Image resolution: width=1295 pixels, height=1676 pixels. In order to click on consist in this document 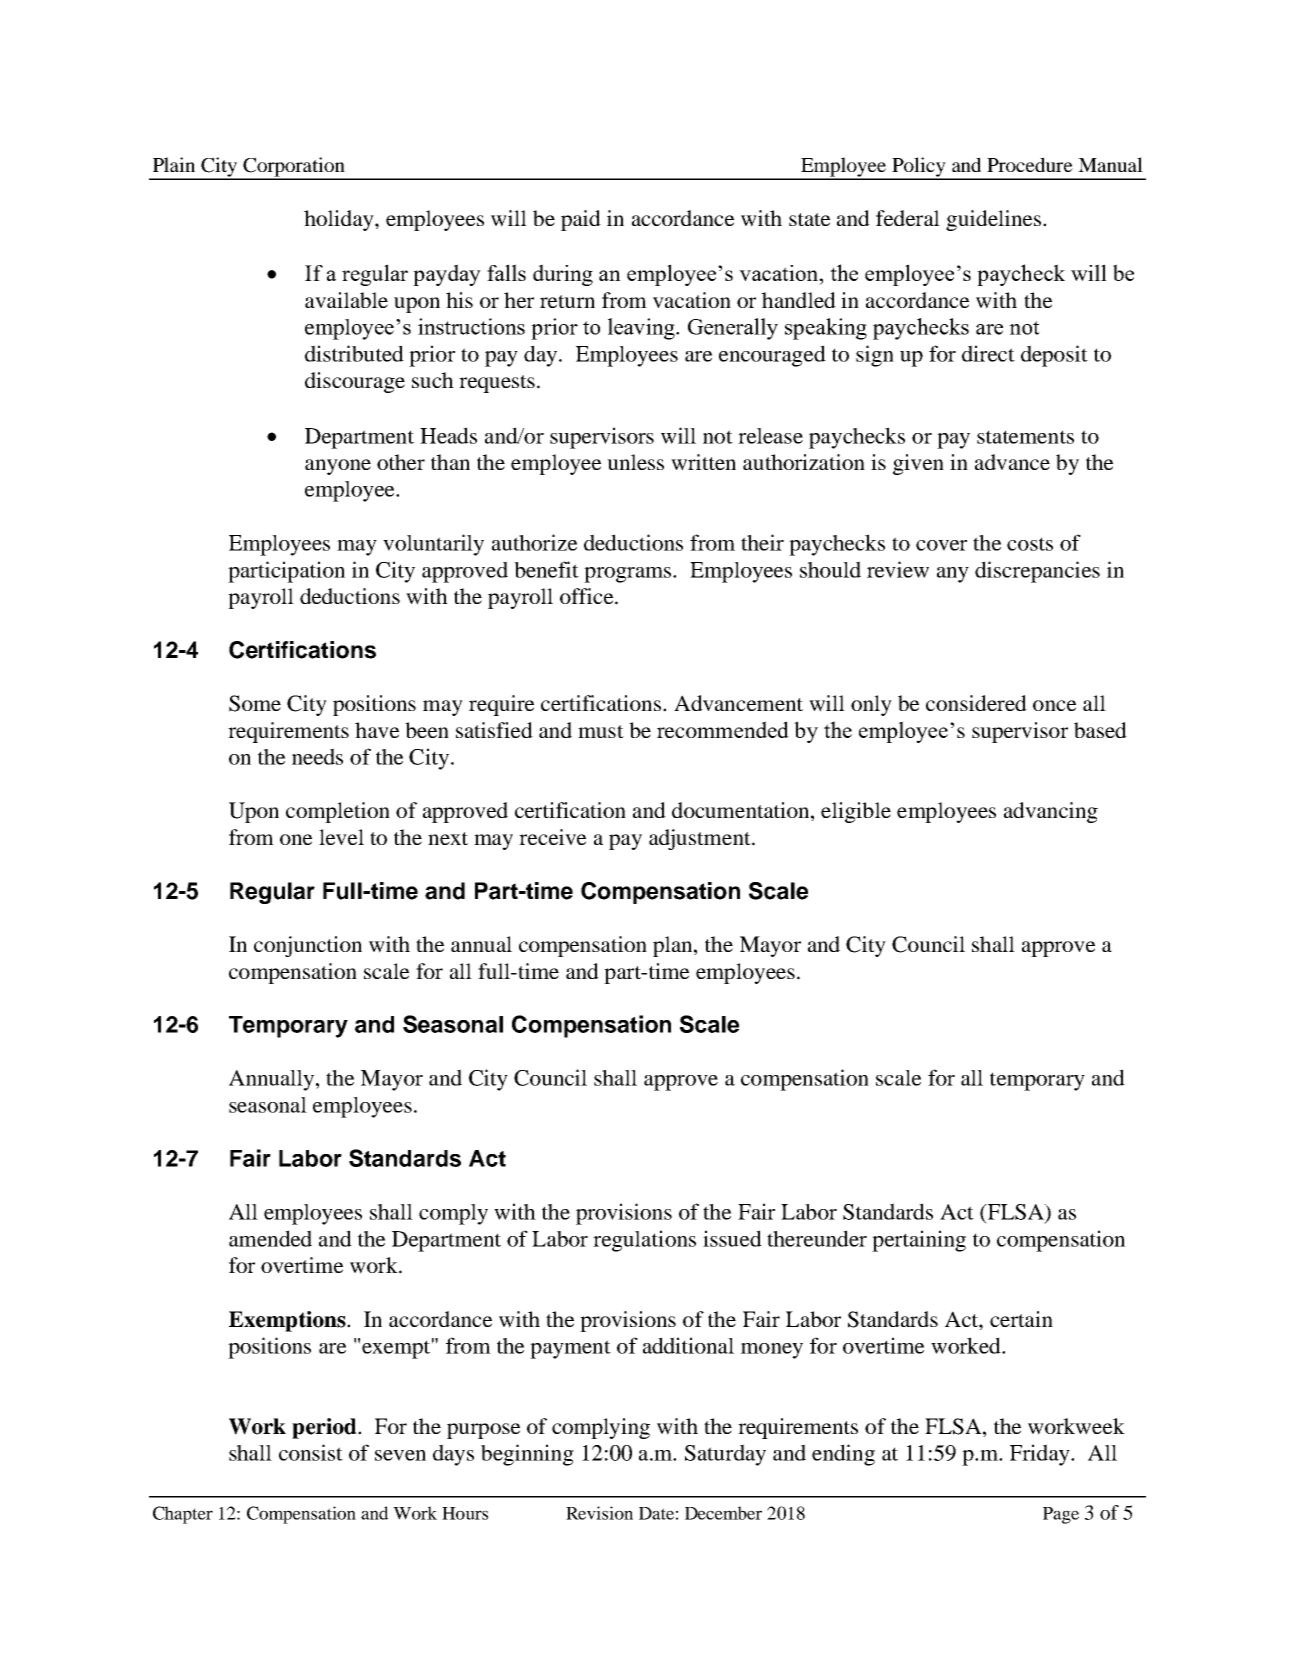, I will do `click(311, 1452)`.
